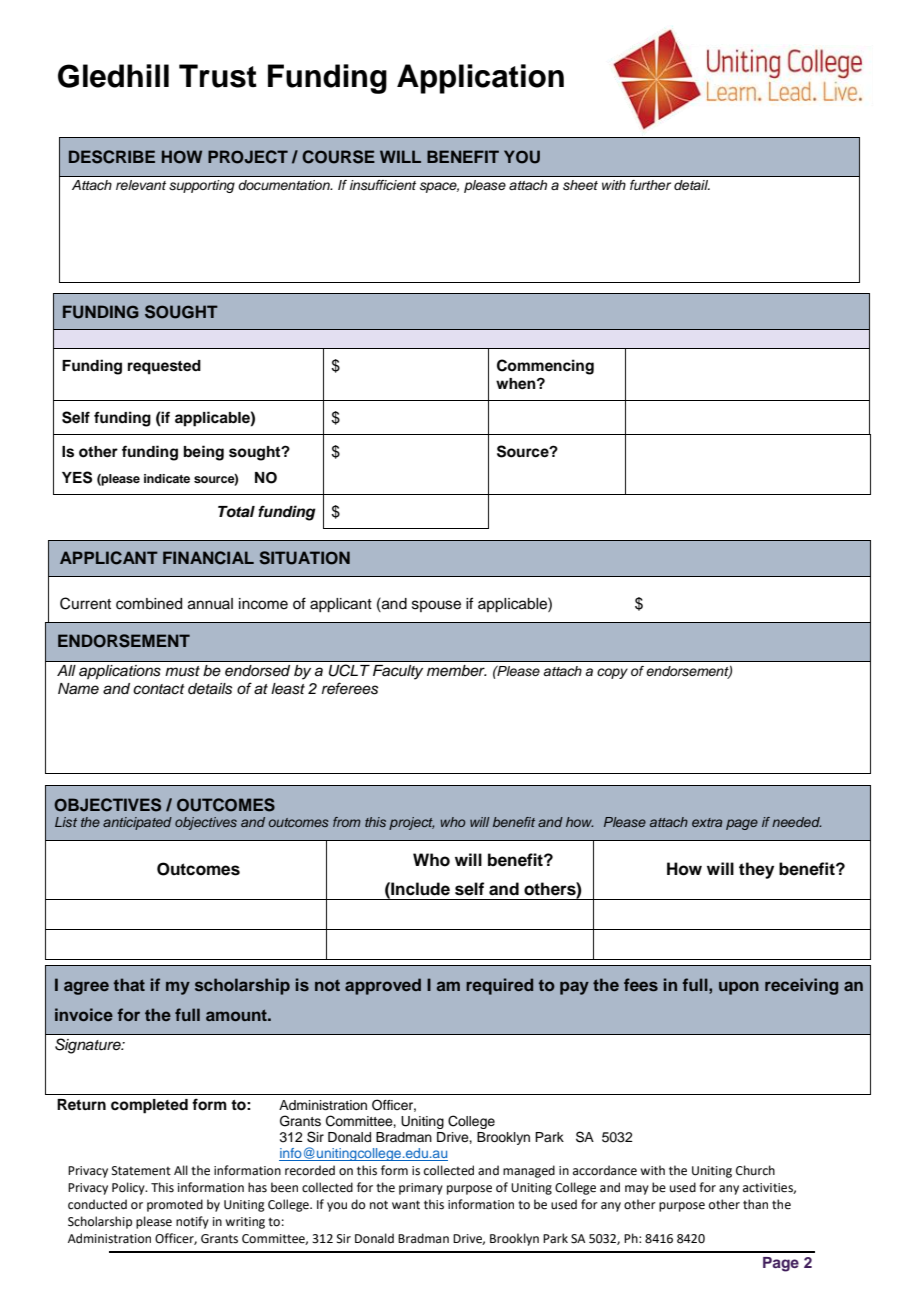 The height and width of the document is (1308, 924). Describe the element at coordinates (756, 870) in the document. I see `they` at that location.
